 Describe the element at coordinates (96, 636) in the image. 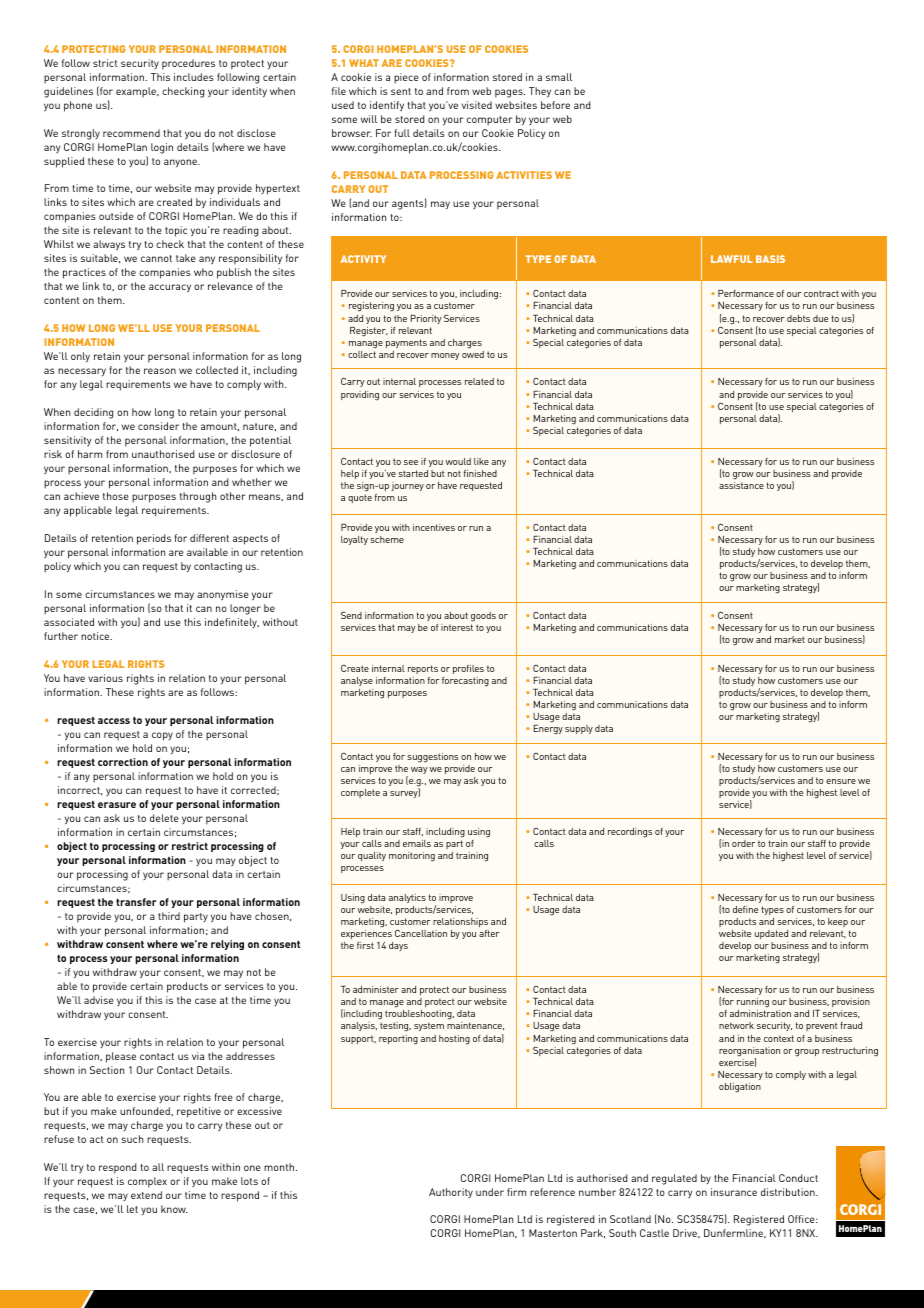

I see `notice` at that location.
